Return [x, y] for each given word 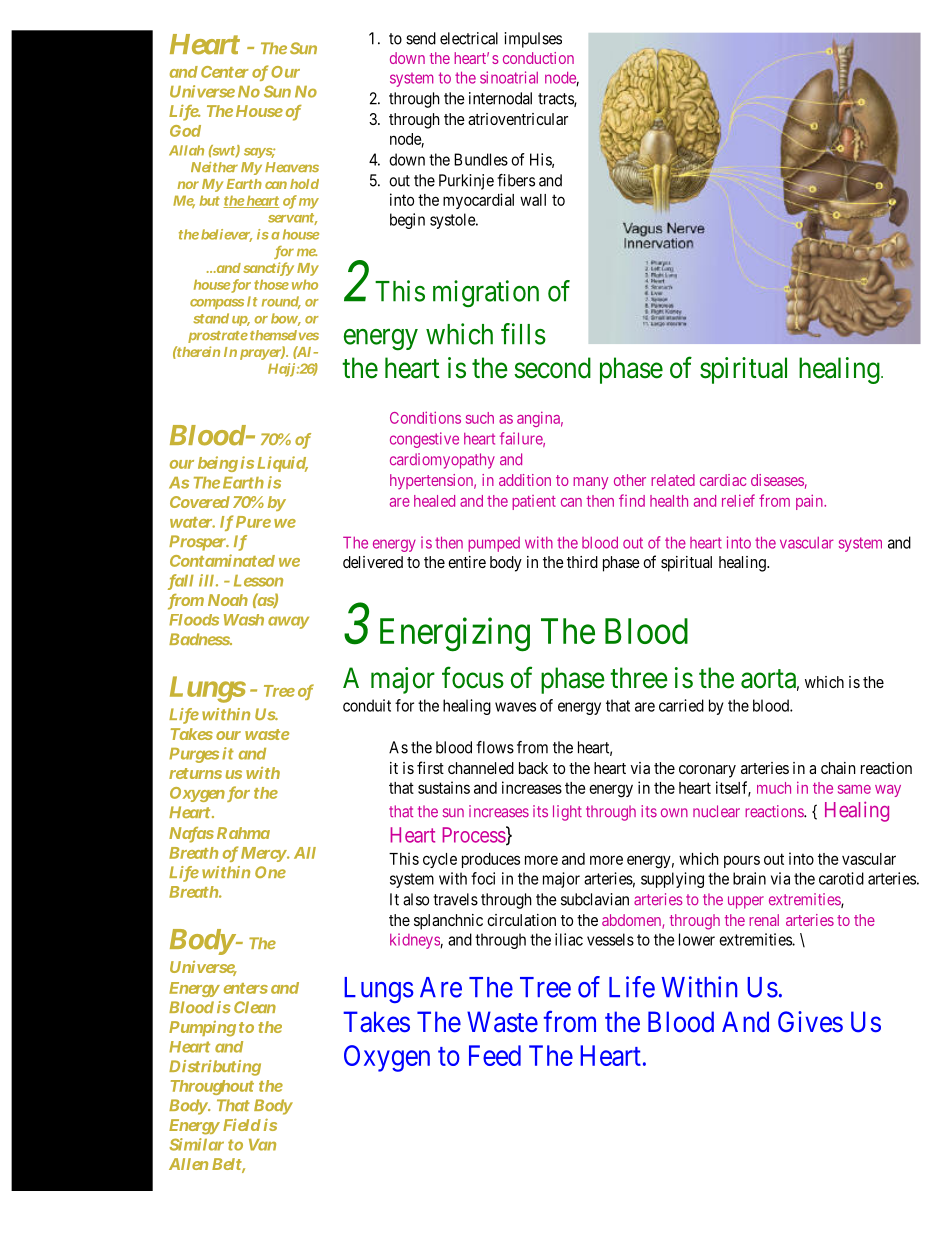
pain [810, 502]
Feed [495, 1055]
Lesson [258, 581]
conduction [538, 58]
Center [225, 72]
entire [467, 562]
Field [242, 1125]
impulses [533, 40]
